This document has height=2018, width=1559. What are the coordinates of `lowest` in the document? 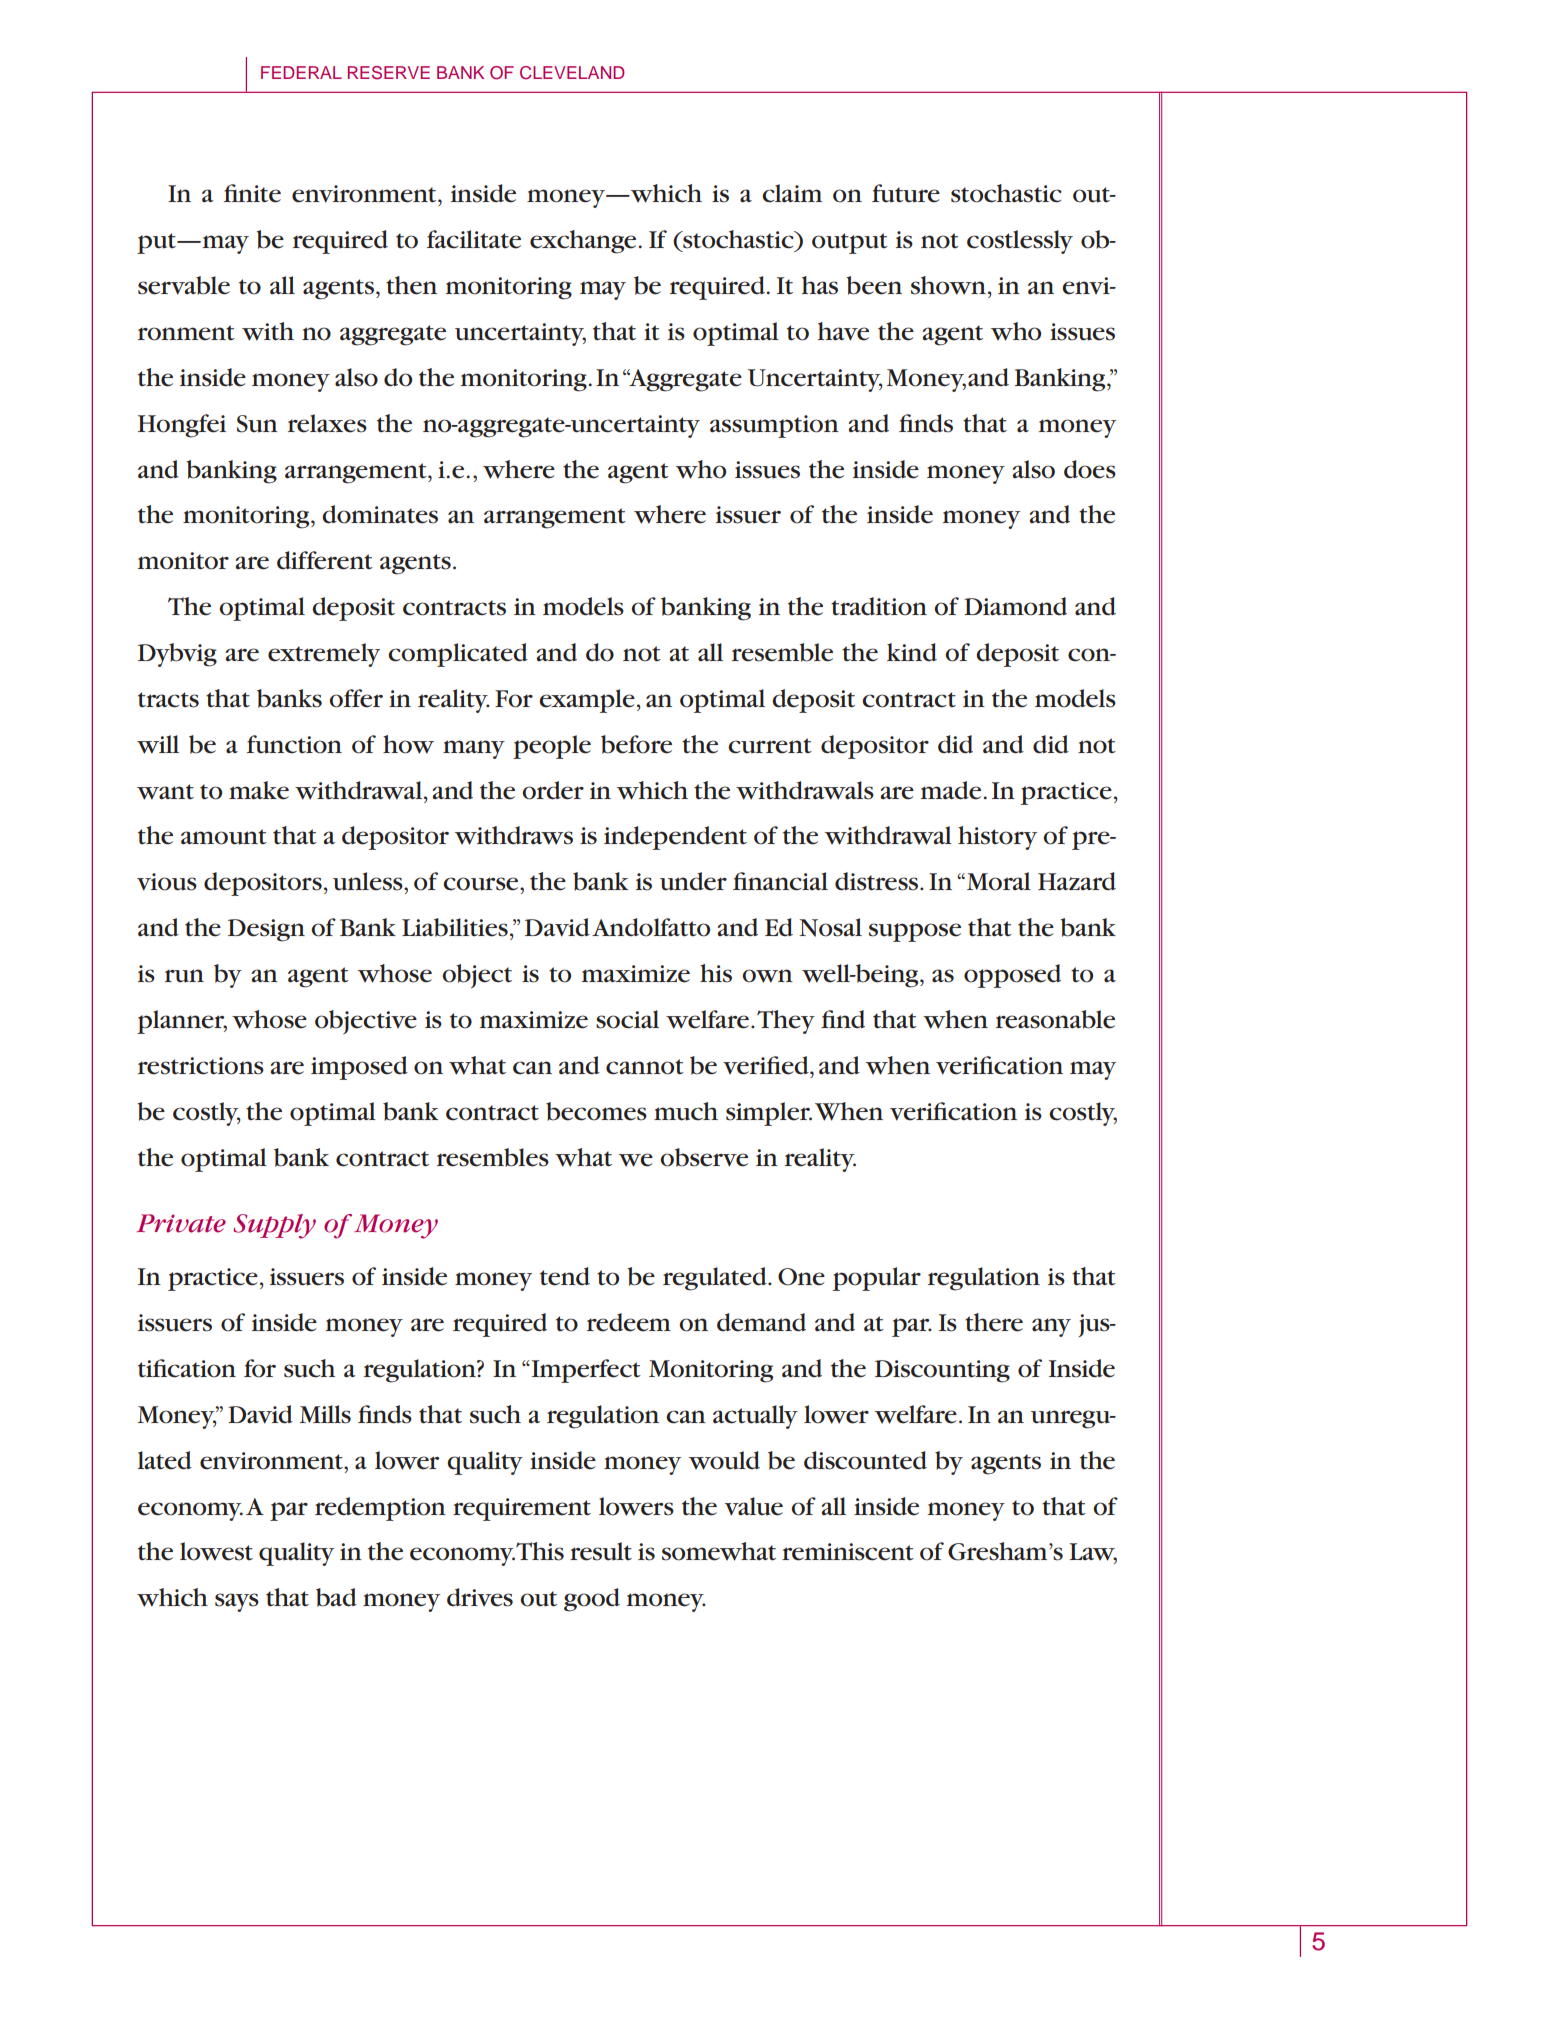 It's located at (216, 1551).
